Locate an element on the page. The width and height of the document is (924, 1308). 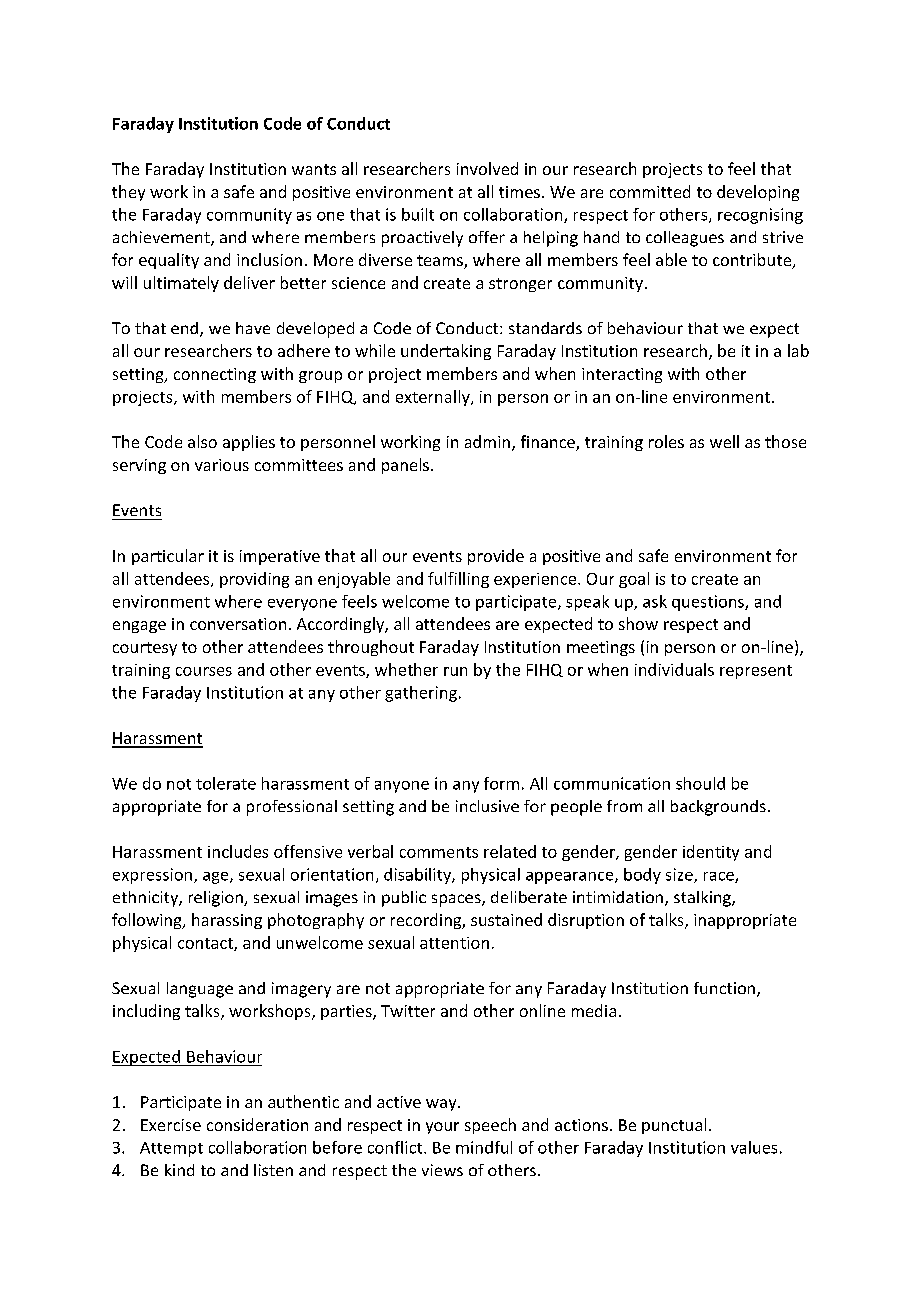
run is located at coordinates (455, 671).
